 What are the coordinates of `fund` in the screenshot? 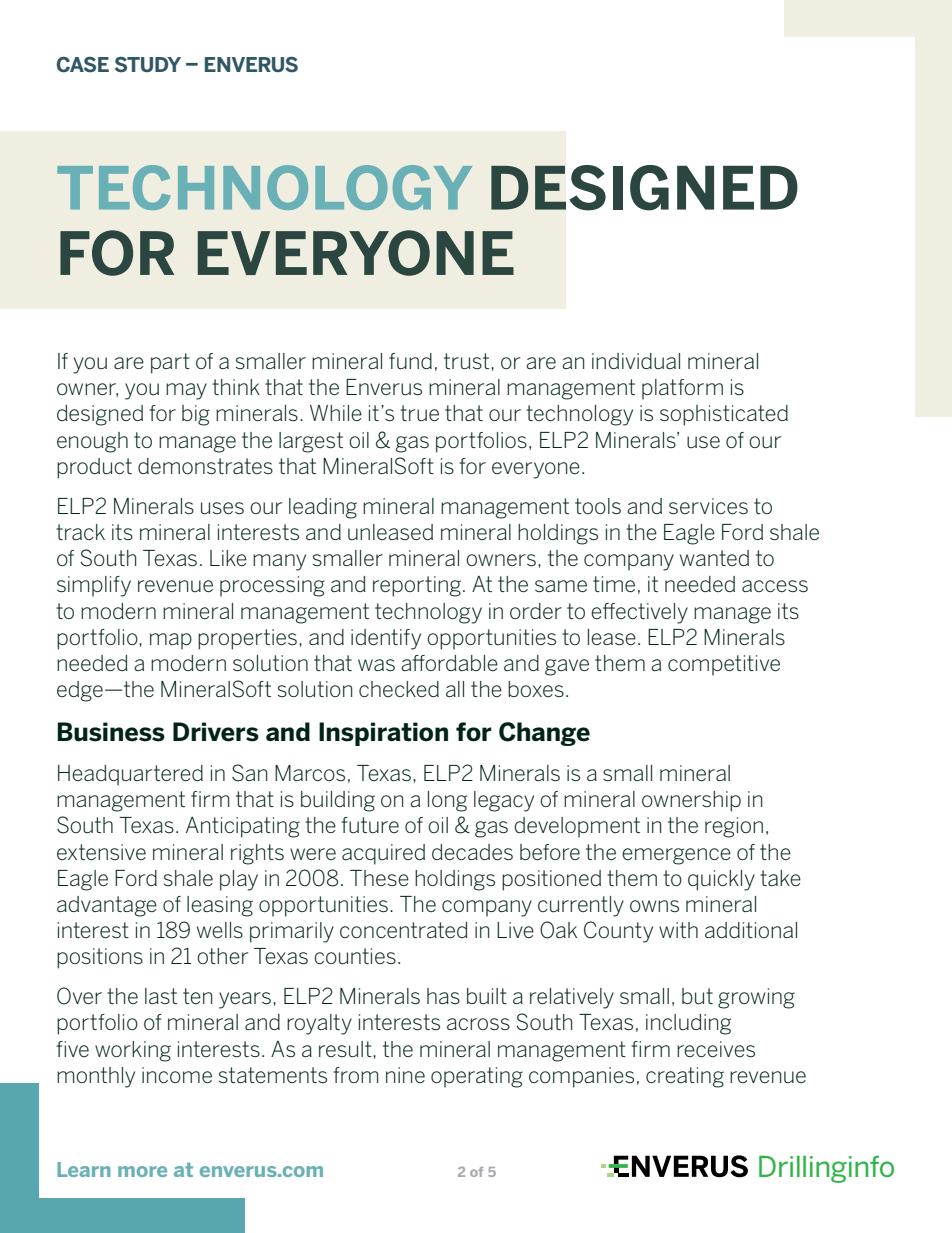 It's located at (410, 361).
